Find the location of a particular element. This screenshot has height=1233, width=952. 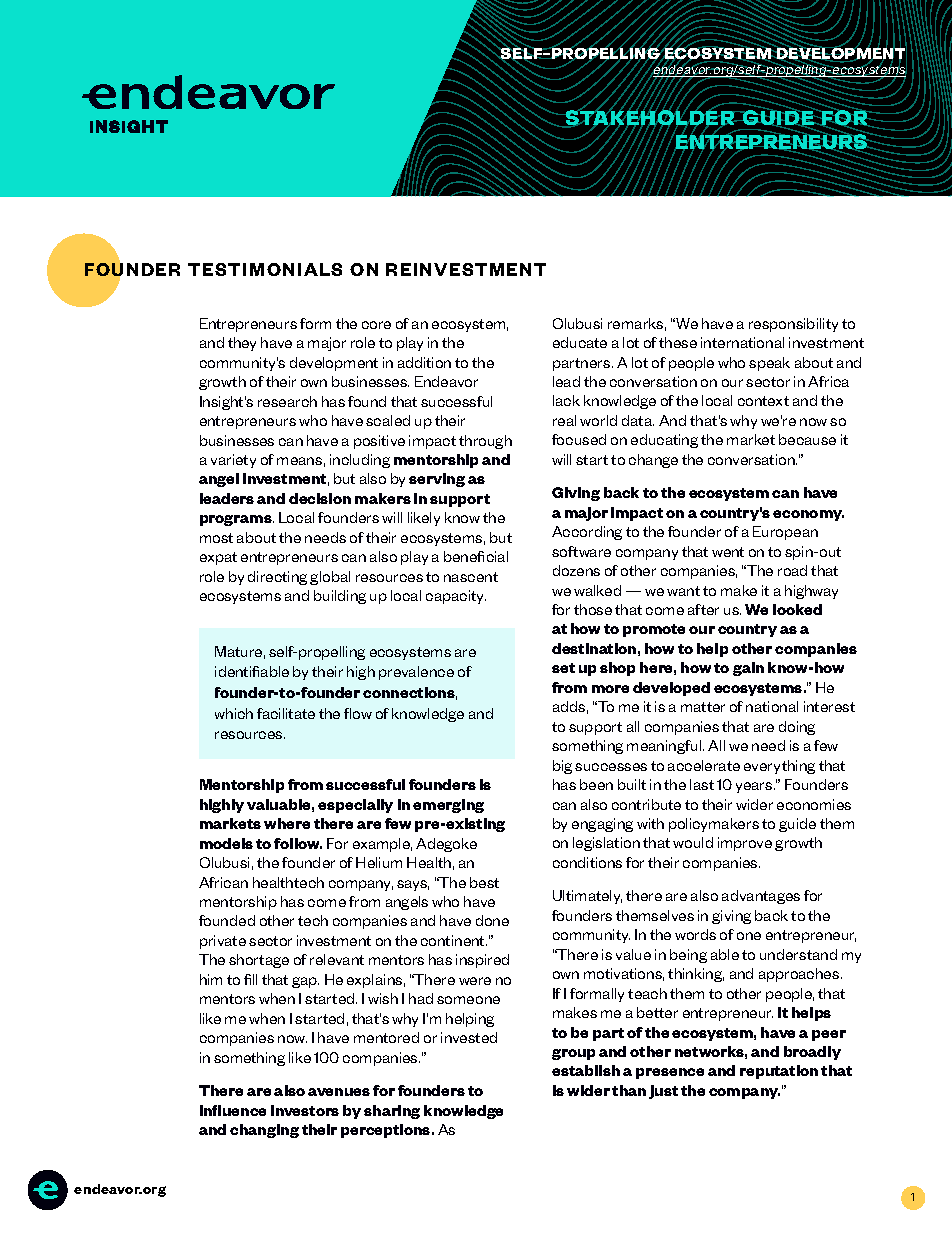

because is located at coordinates (807, 439).
